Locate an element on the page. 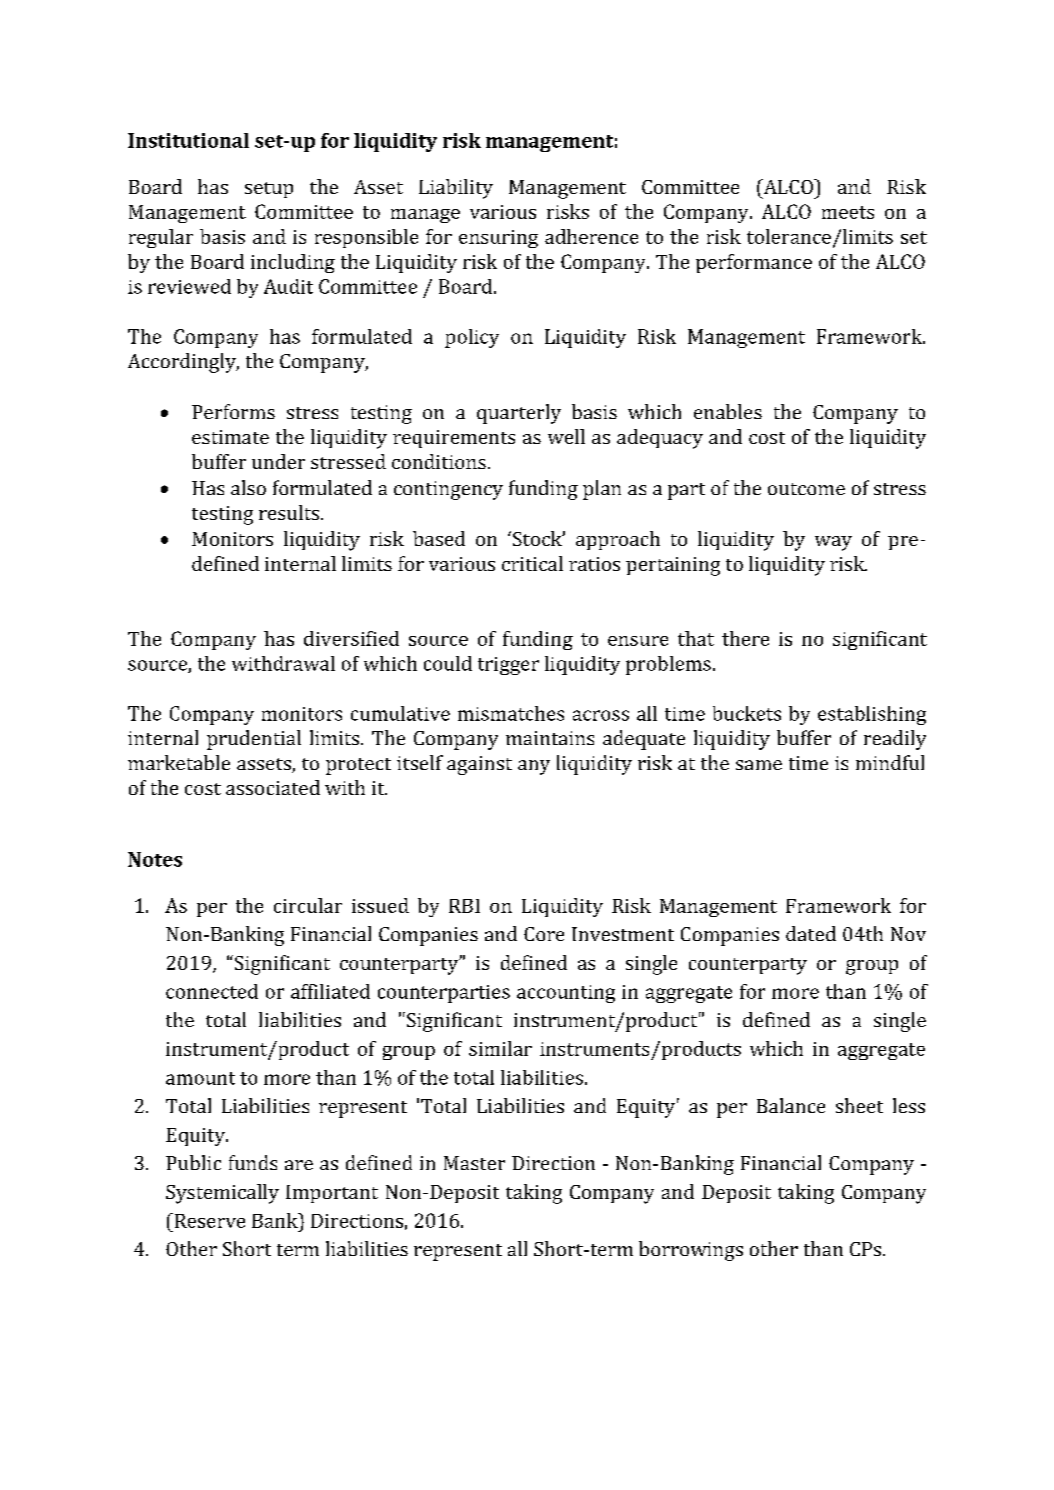  meets is located at coordinates (848, 212).
